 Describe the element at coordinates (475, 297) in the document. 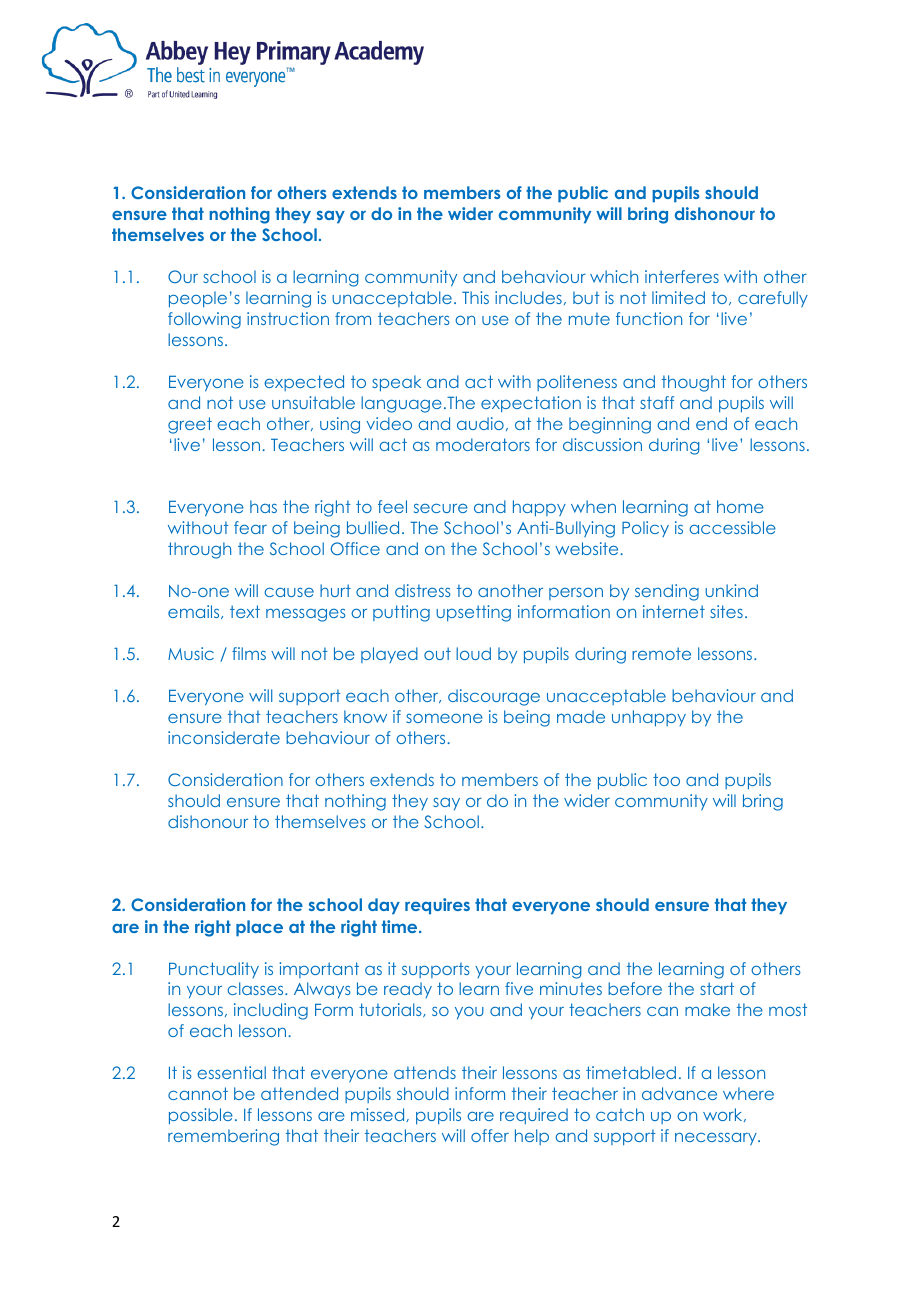

I see `This` at that location.
